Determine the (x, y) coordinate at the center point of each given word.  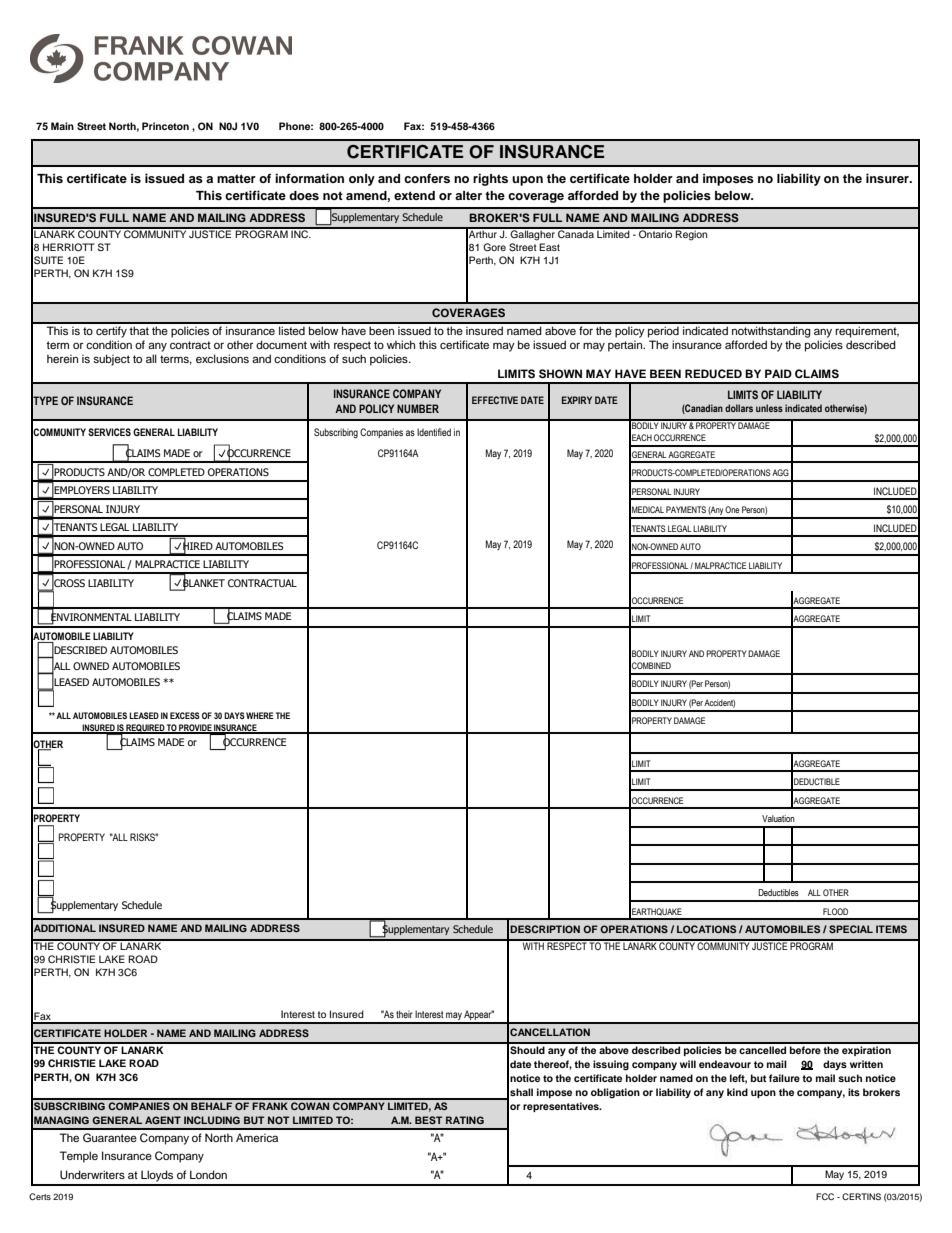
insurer (888, 178)
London (208, 1174)
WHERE (260, 715)
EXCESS (185, 715)
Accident (719, 703)
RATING (465, 1120)
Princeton (165, 126)
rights (490, 179)
